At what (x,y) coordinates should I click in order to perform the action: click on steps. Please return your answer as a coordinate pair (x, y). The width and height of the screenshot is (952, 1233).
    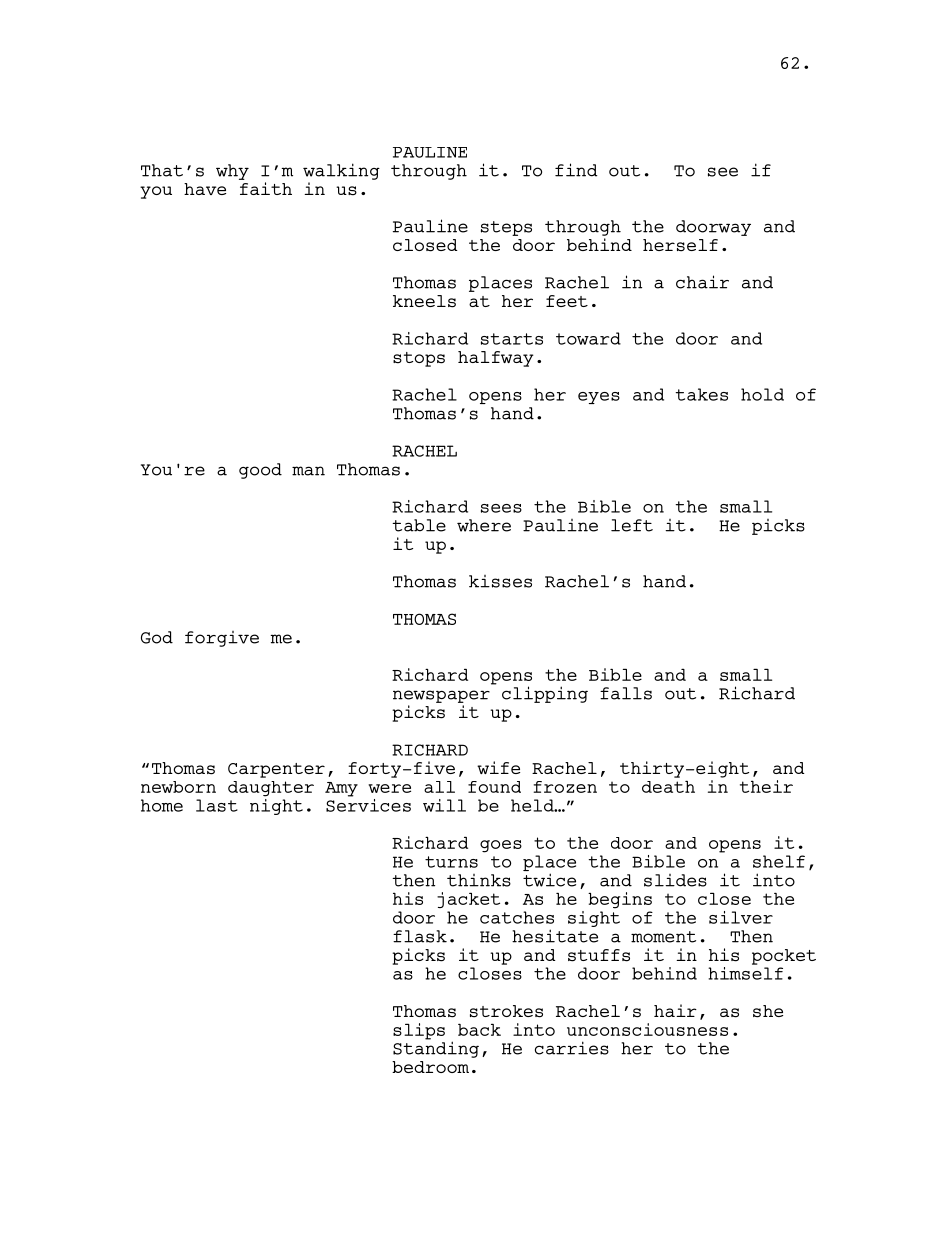
    Looking at the image, I should click on (506, 228).
